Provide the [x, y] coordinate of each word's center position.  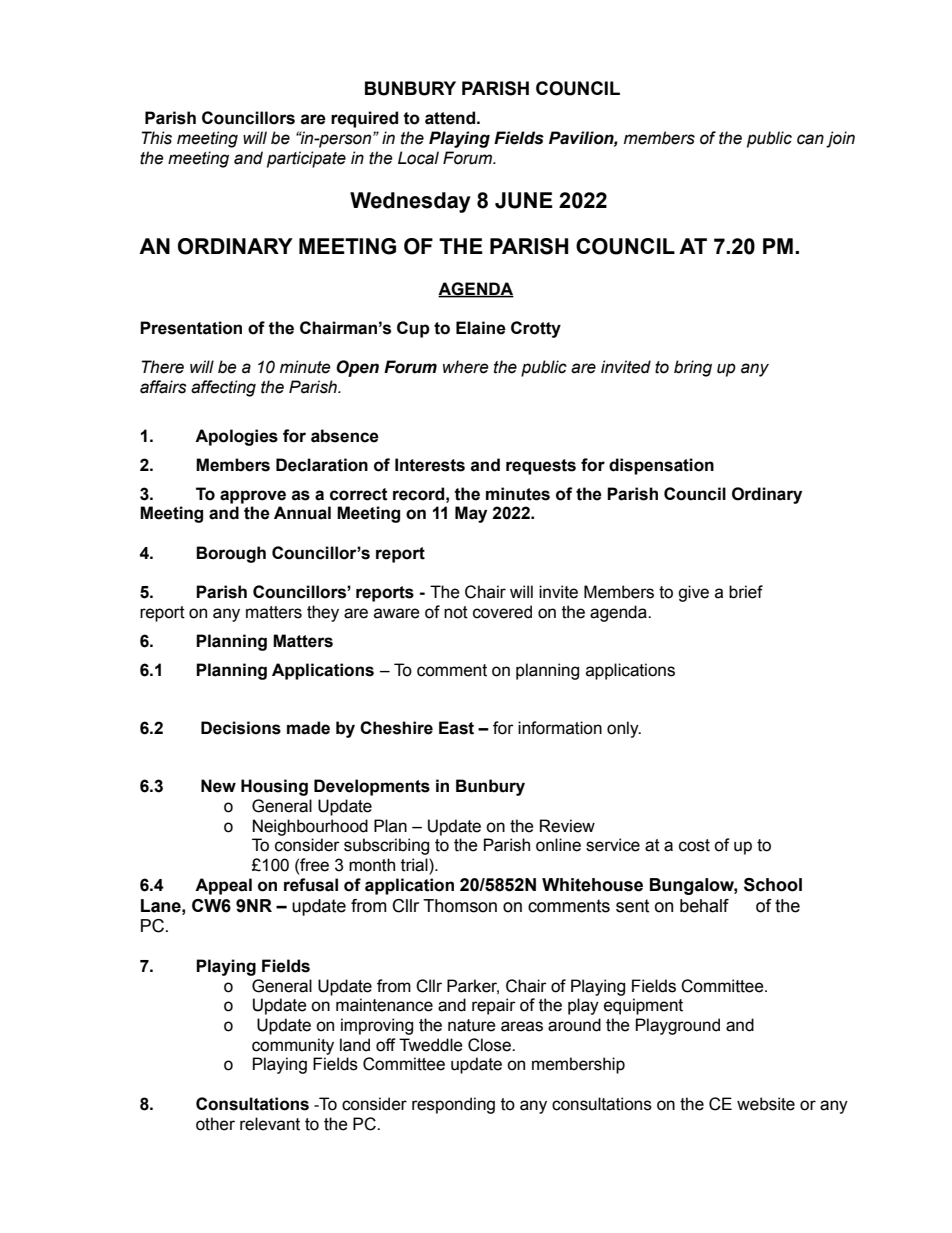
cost [694, 845]
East [456, 728]
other [215, 1124]
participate [306, 159]
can [810, 139]
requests [541, 467]
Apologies [236, 437]
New [218, 786]
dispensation [661, 466]
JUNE [524, 200]
